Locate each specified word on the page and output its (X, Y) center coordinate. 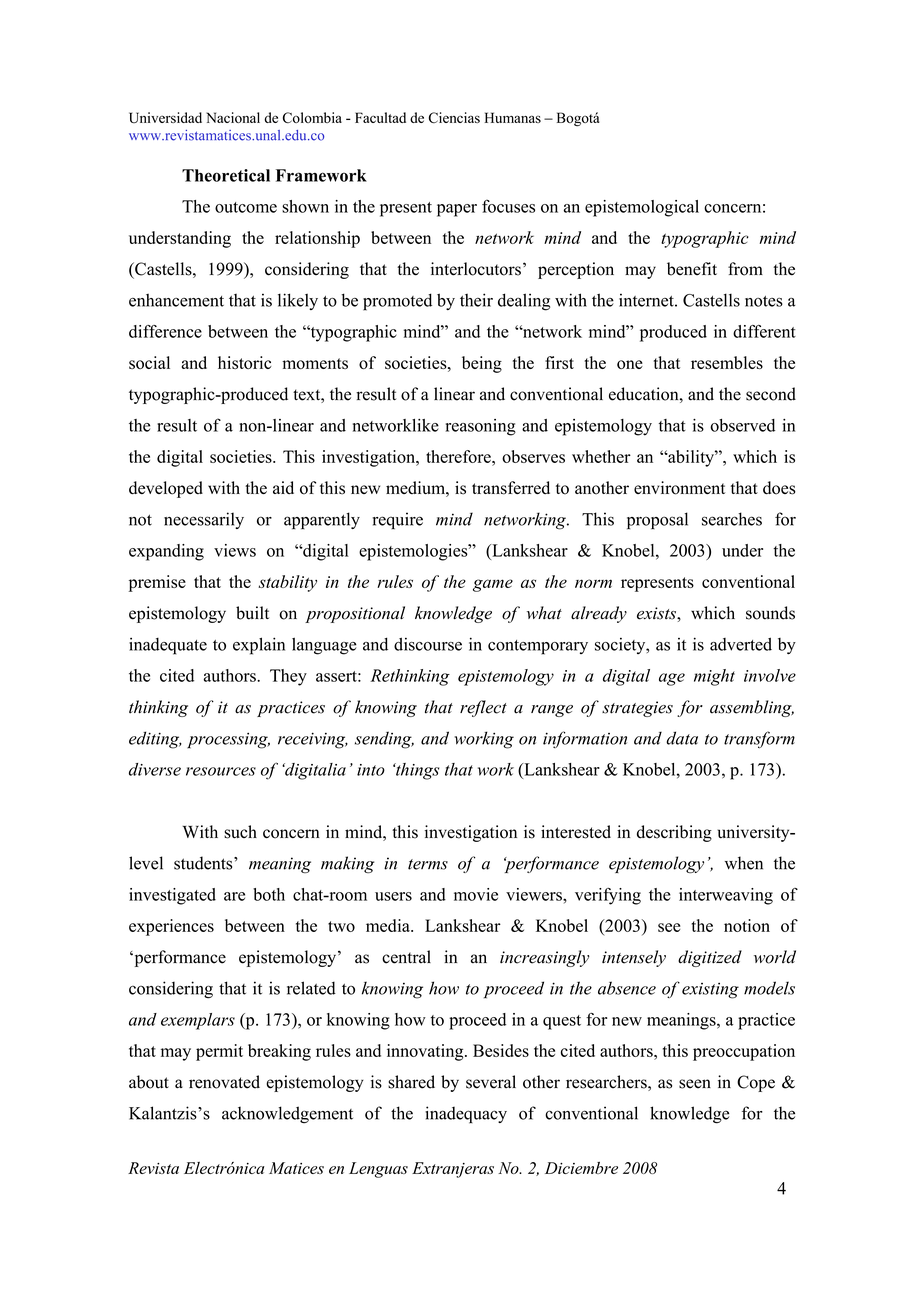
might (714, 677)
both (269, 894)
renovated (224, 1082)
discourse (428, 644)
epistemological (642, 208)
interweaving (726, 896)
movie (476, 894)
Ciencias (454, 117)
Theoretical (226, 175)
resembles (727, 362)
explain (259, 646)
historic (245, 362)
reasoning (481, 427)
